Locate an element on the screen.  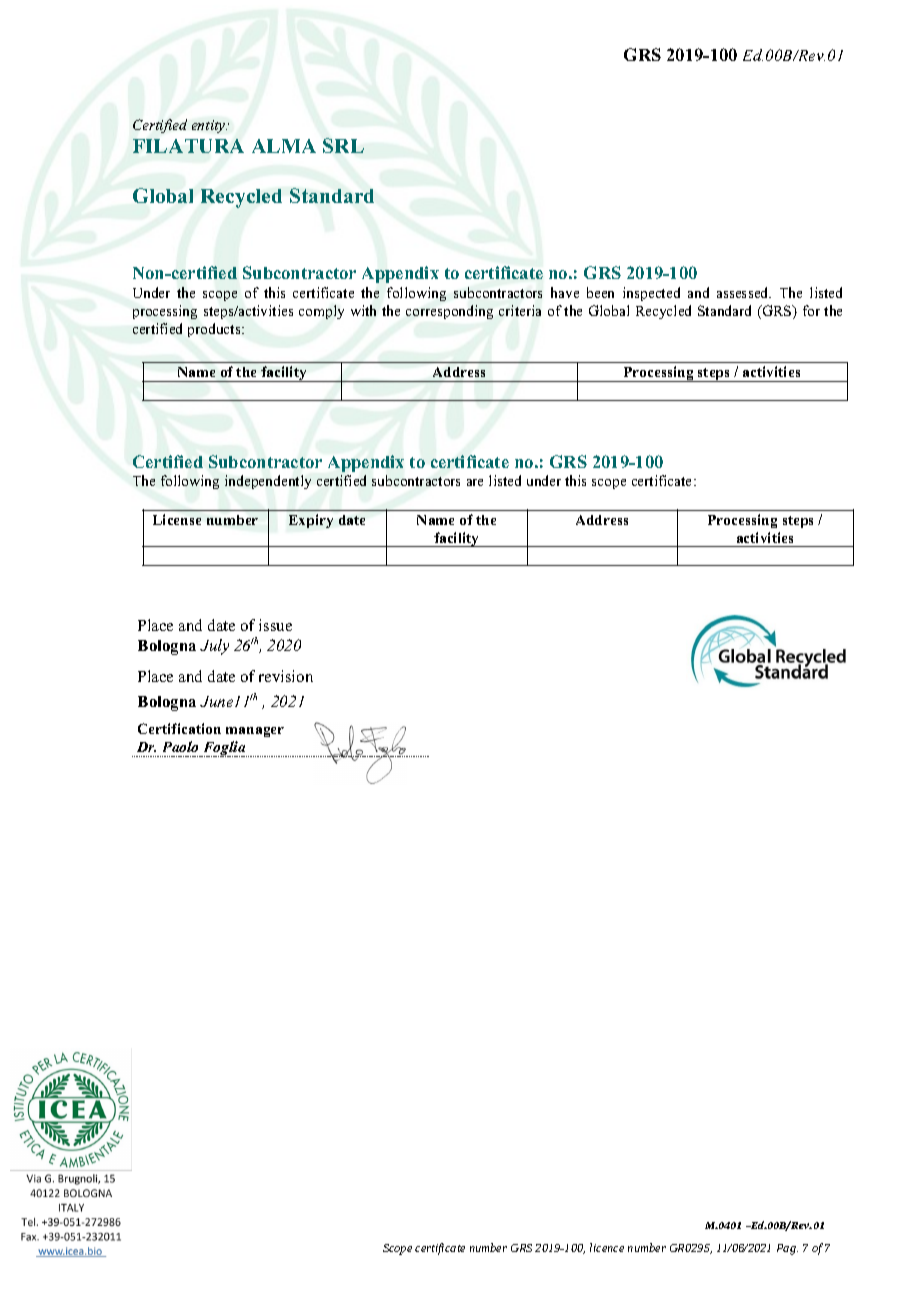
licence is located at coordinates (607, 1247).
